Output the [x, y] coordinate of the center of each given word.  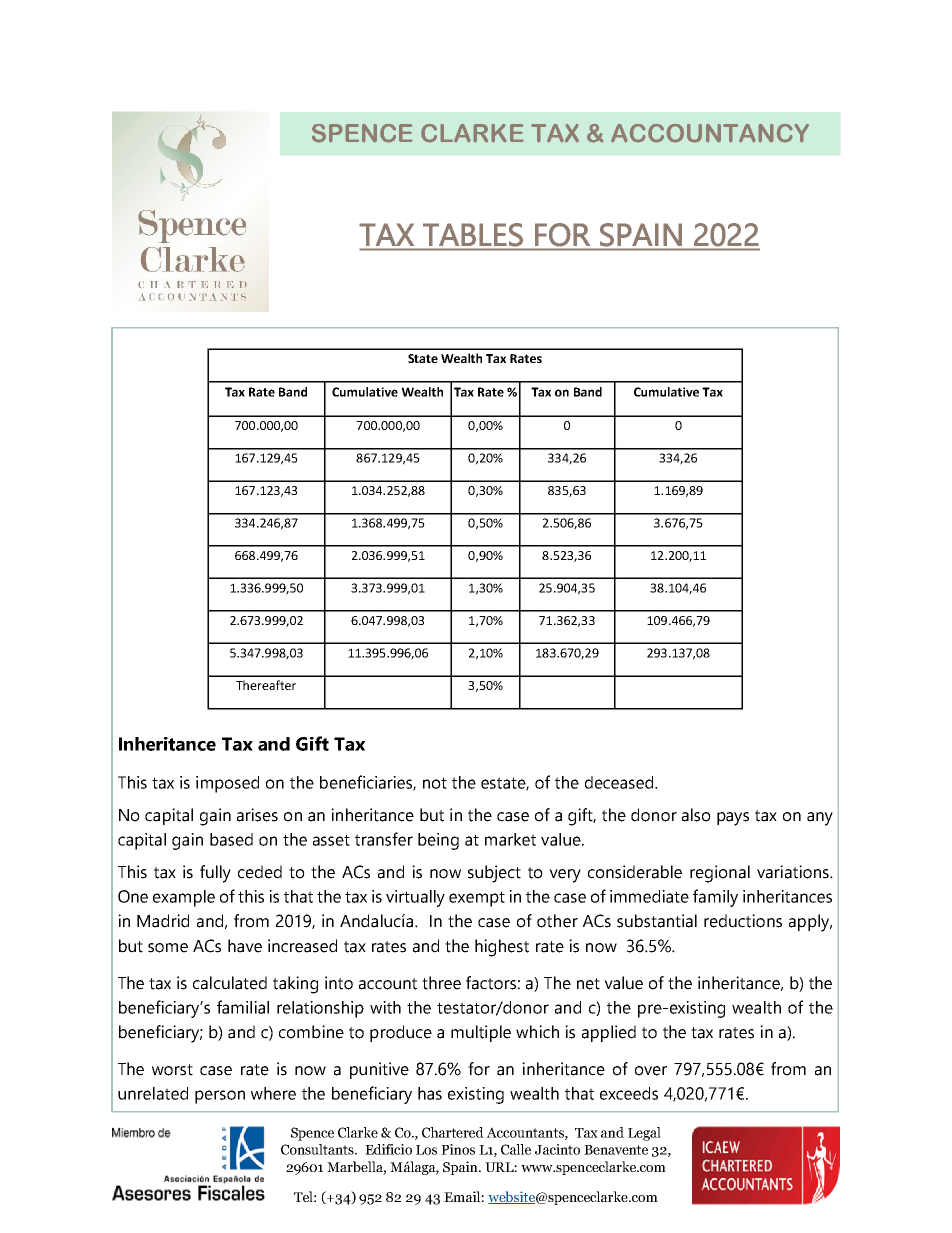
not [435, 783]
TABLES [473, 234]
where [273, 1093]
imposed [227, 784]
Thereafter [266, 685]
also [696, 815]
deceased [620, 782]
